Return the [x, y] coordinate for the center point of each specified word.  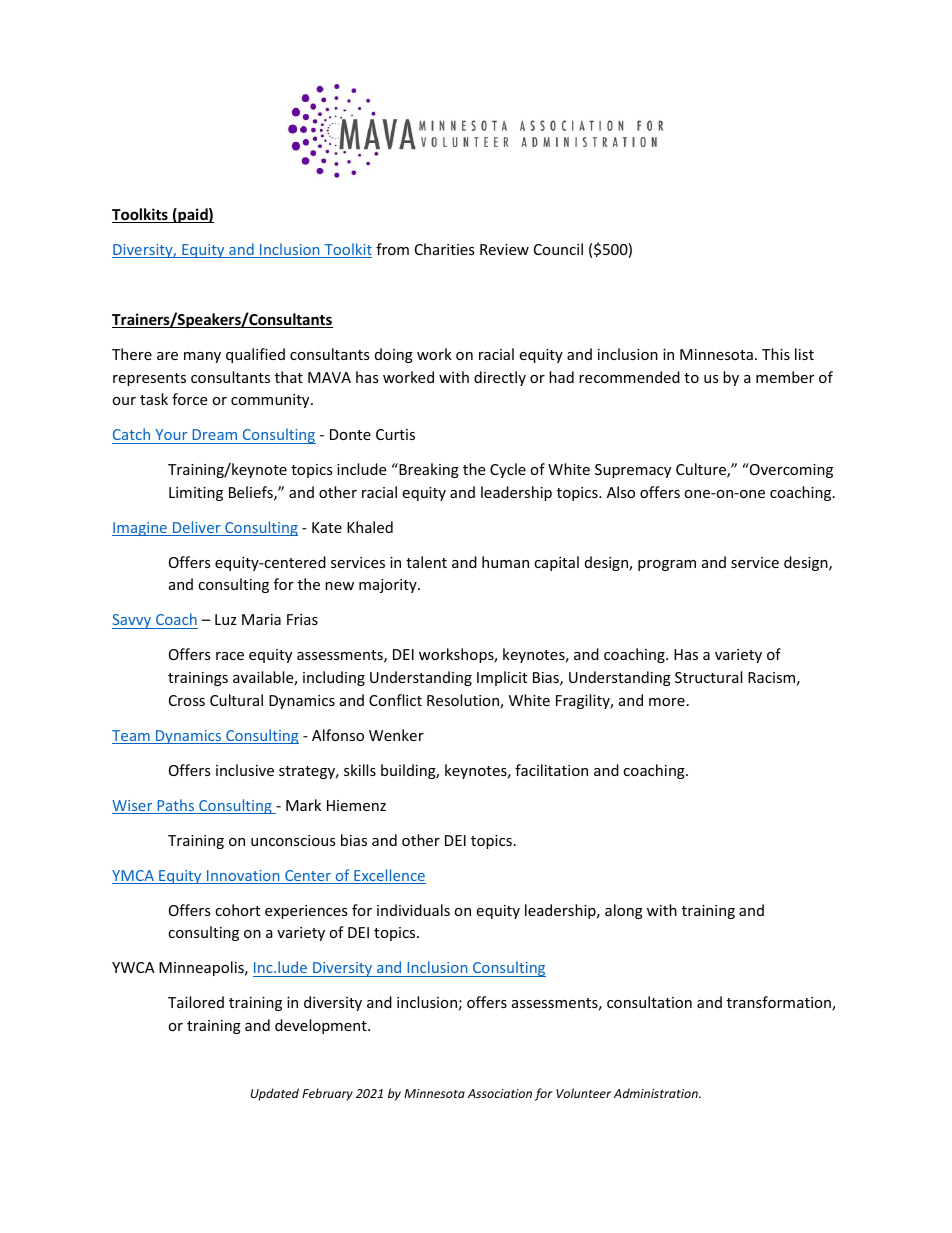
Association [500, 1093]
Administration [657, 1093]
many [202, 357]
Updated [275, 1094]
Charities [445, 249]
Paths [176, 806]
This [776, 354]
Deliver [197, 528]
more [667, 702]
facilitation [551, 770]
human [505, 562]
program [667, 565]
